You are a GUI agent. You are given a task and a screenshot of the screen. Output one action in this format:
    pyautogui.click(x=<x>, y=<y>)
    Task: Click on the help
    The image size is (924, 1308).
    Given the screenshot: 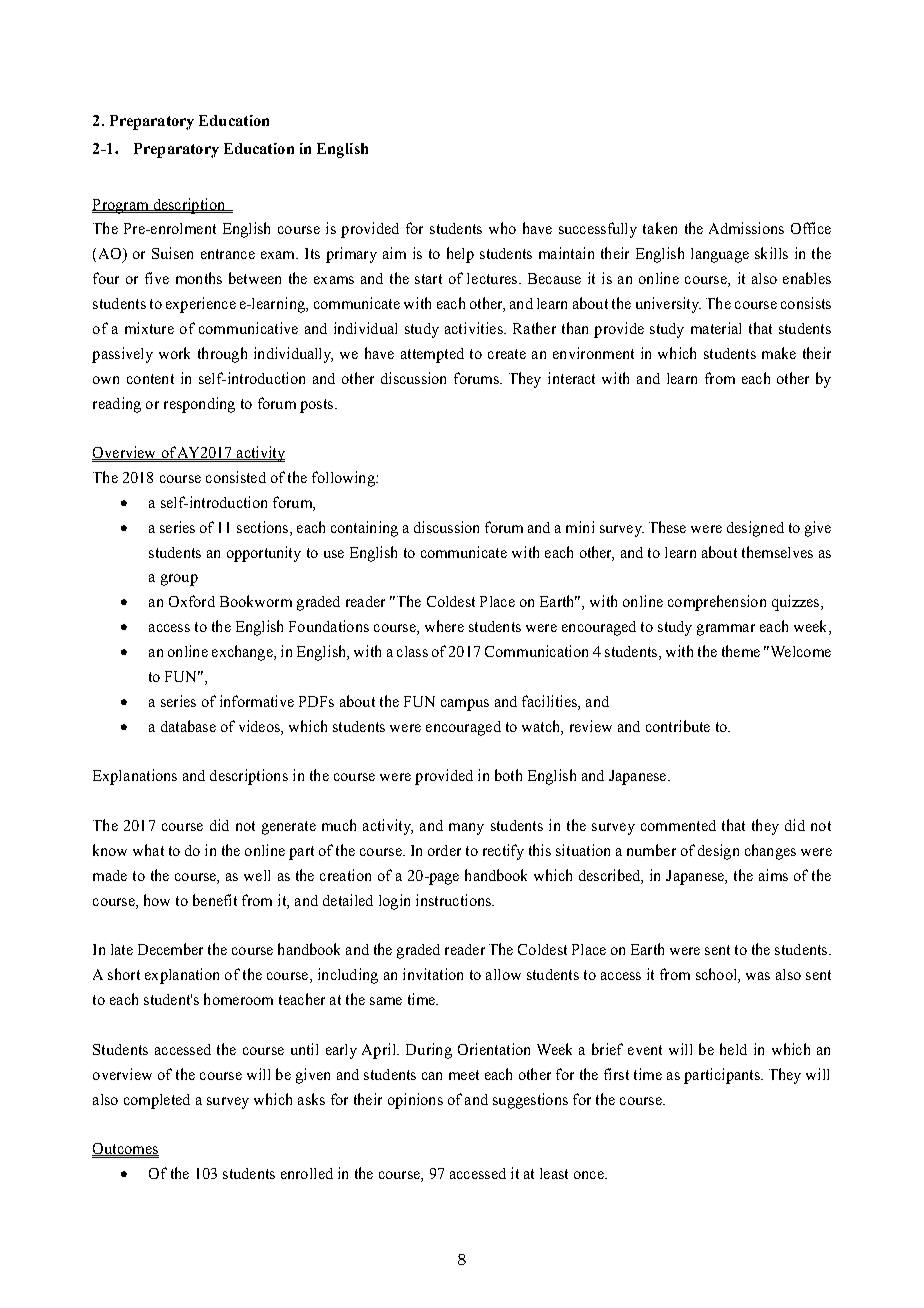 What is the action you would take?
    pyautogui.click(x=460, y=255)
